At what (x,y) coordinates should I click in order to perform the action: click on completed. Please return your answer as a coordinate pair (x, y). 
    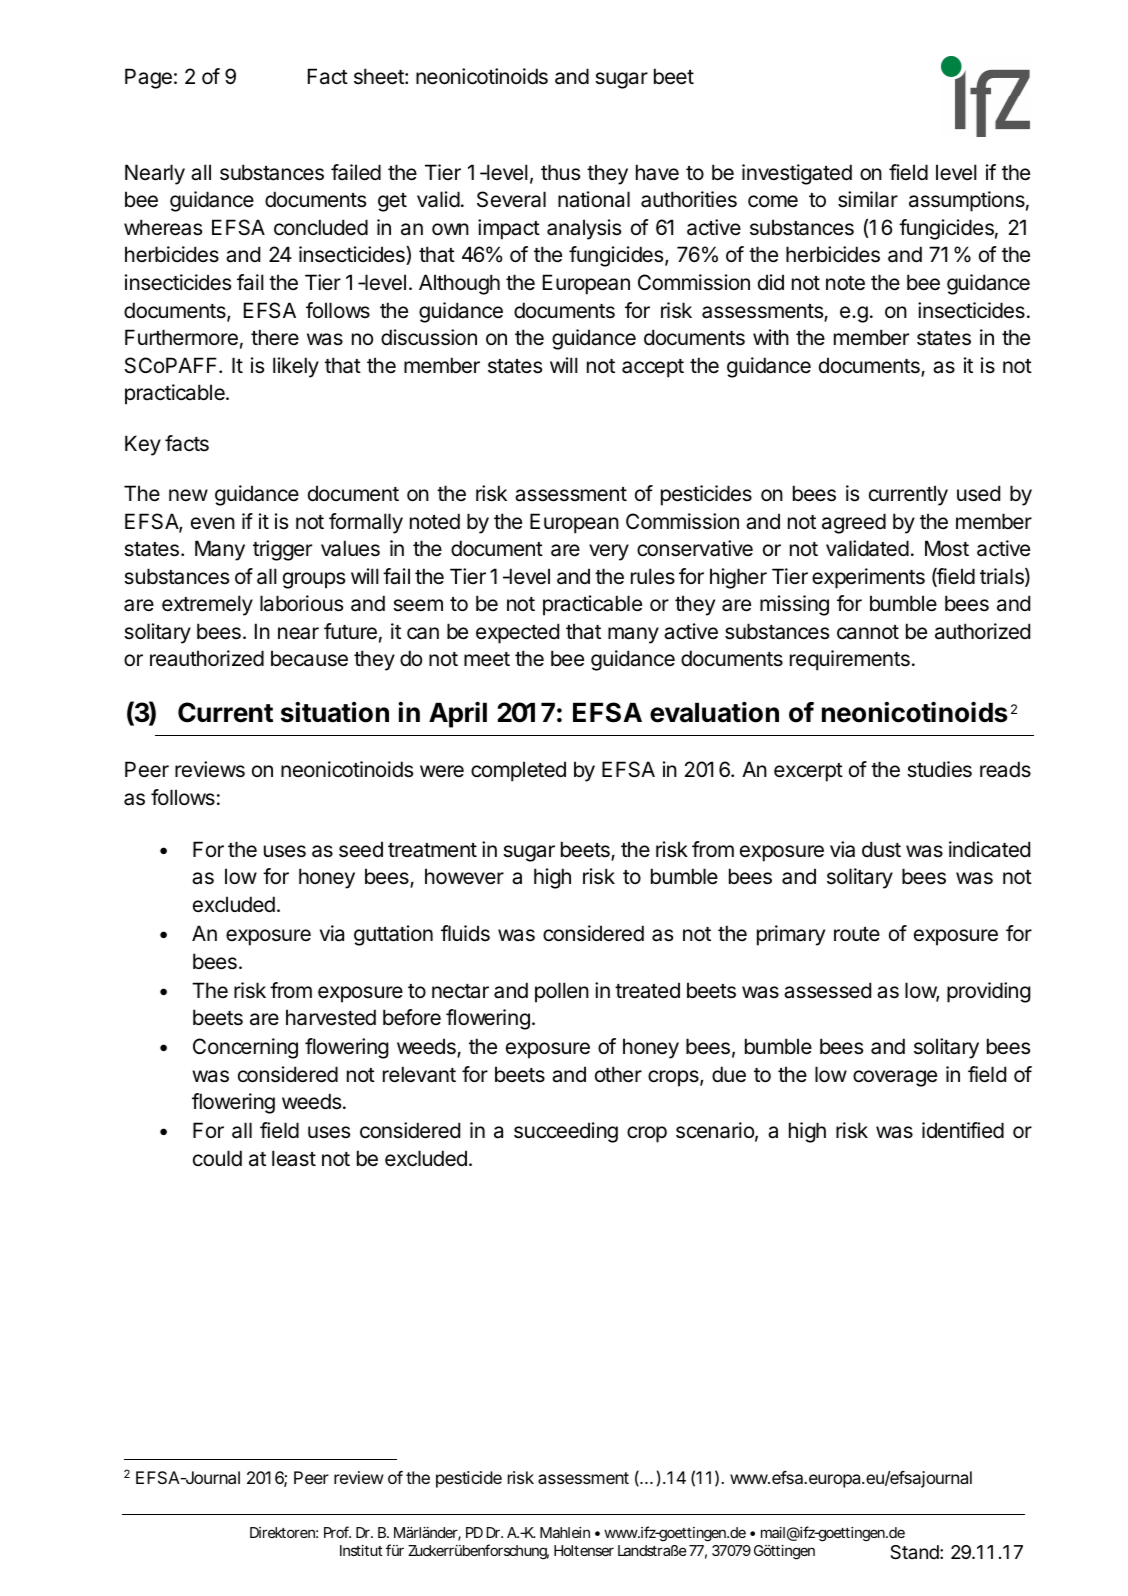
    Looking at the image, I should click on (518, 771).
